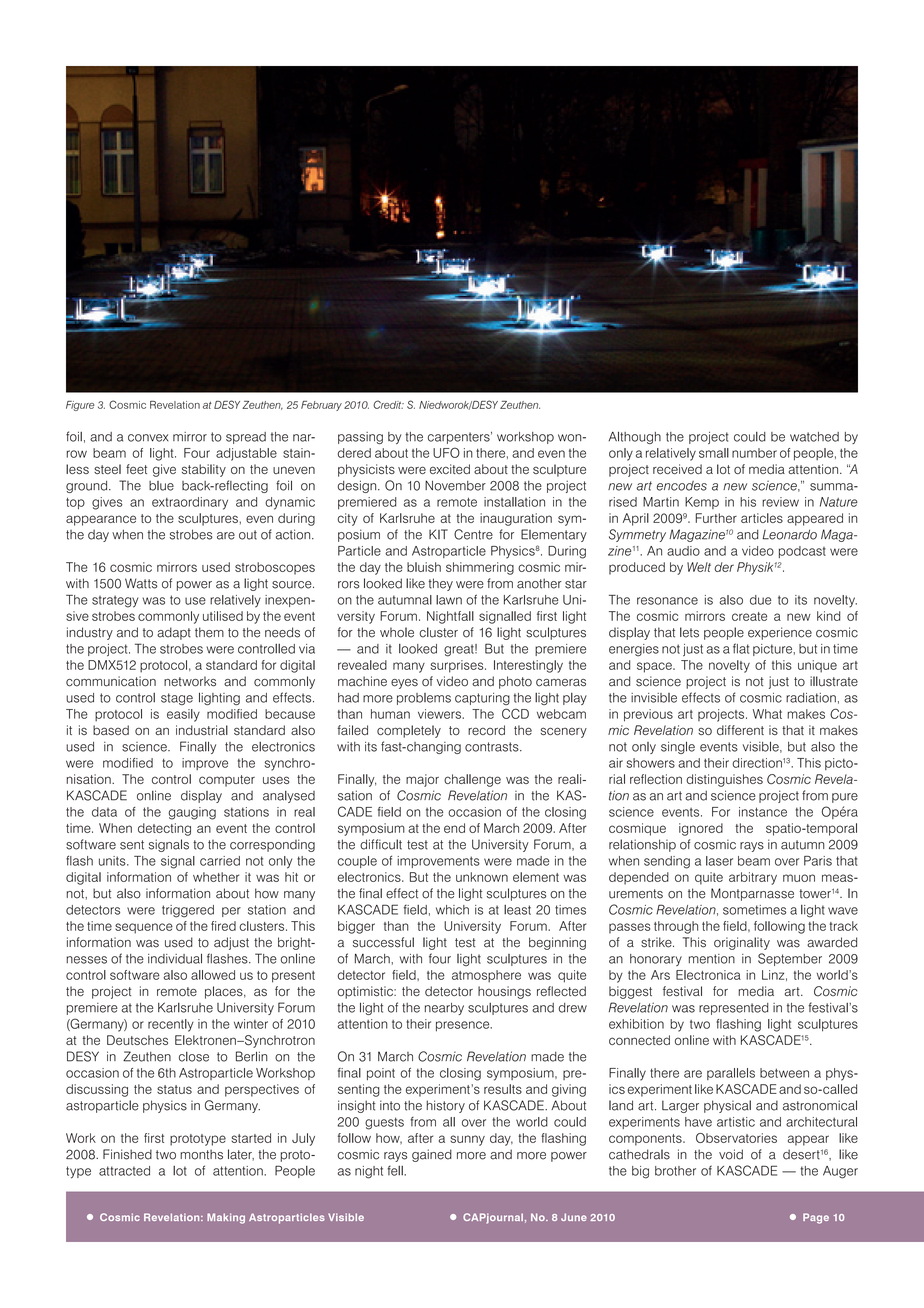 Image resolution: width=924 pixels, height=1308 pixels. Describe the element at coordinates (458, 666) in the image. I see `surprises` at that location.
